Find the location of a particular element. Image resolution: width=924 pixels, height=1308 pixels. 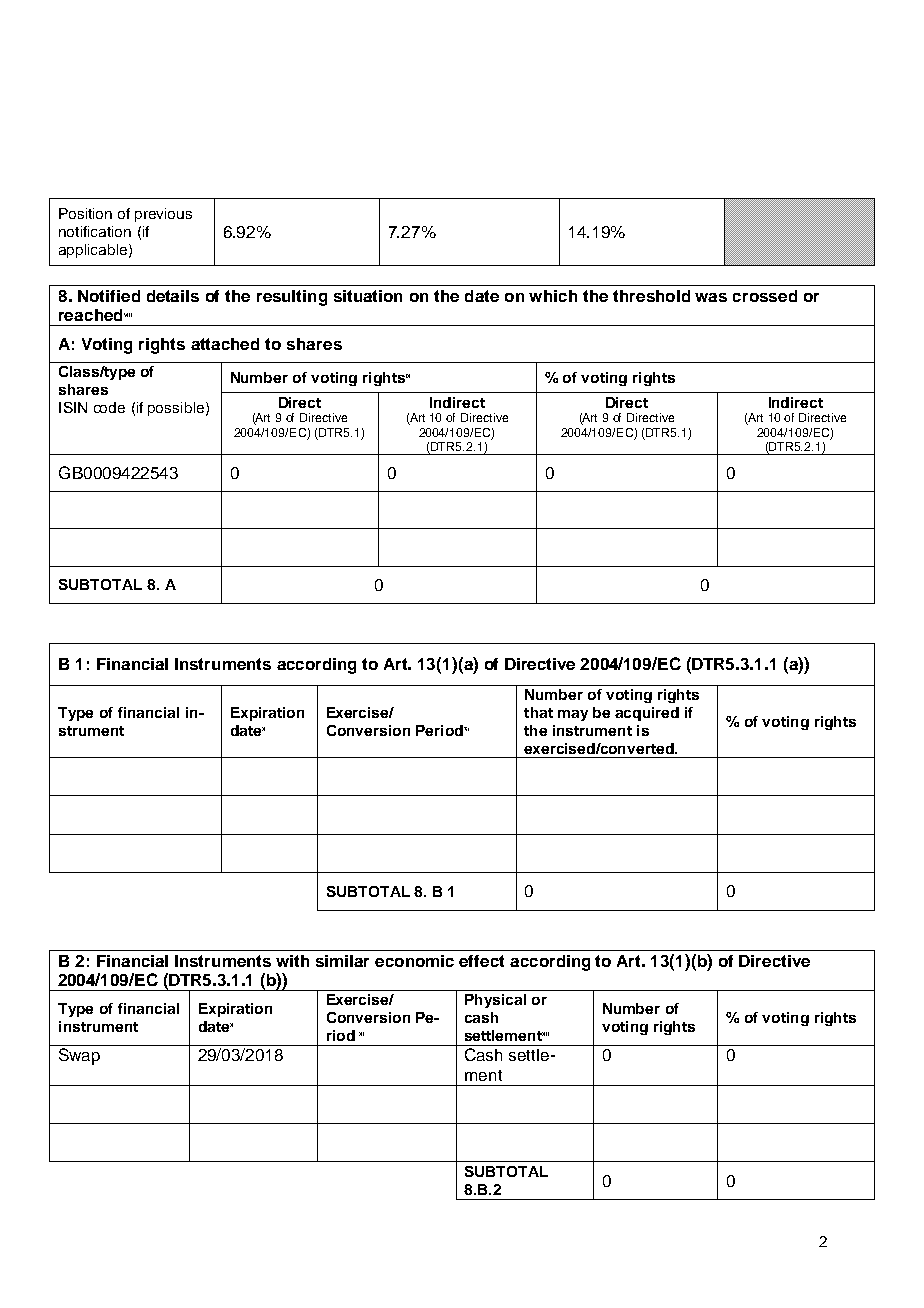

was is located at coordinates (711, 297).
